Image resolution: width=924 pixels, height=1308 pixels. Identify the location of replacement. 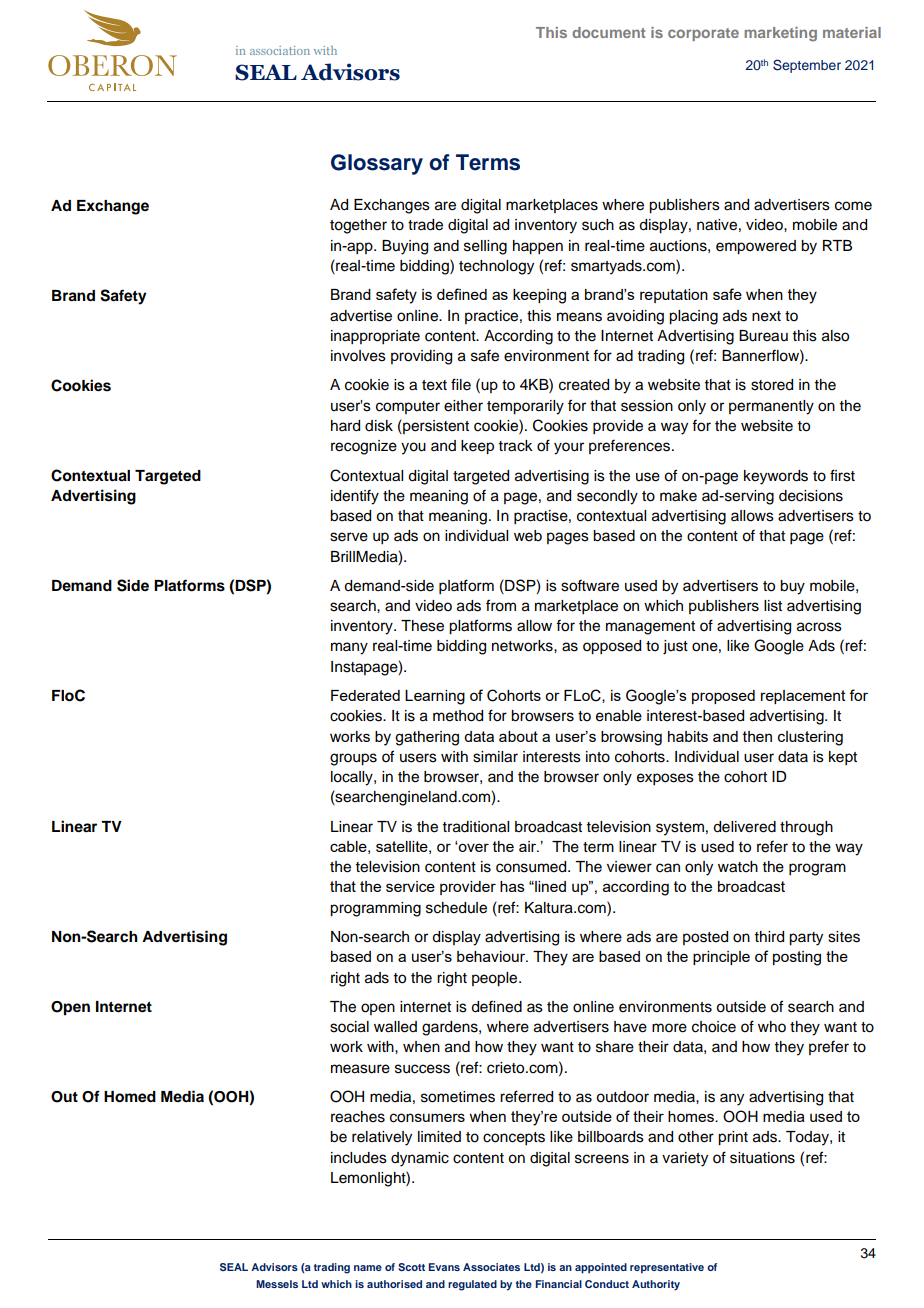
(803, 697).
